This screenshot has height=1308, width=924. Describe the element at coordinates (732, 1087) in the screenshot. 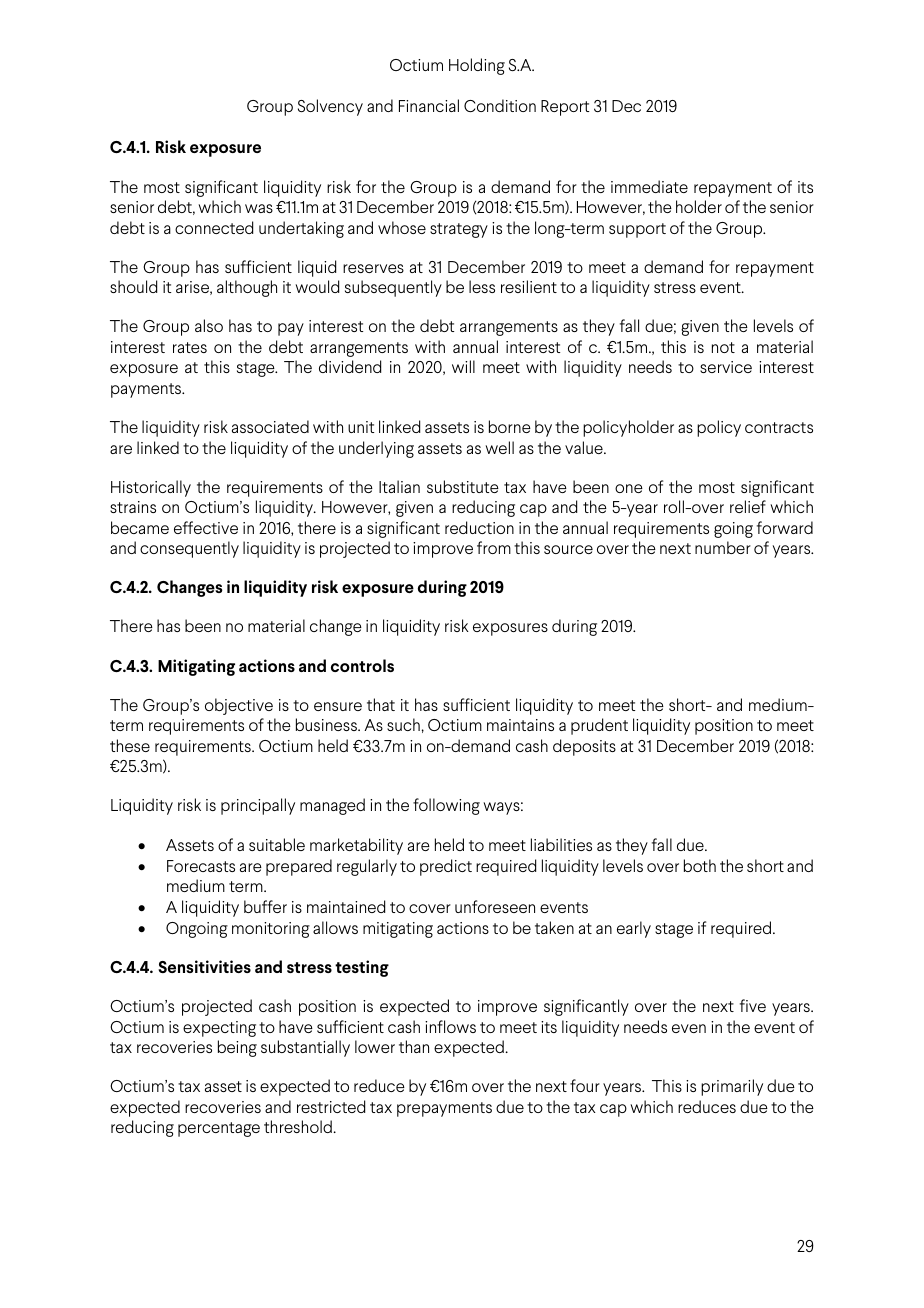

I see `primarily` at that location.
